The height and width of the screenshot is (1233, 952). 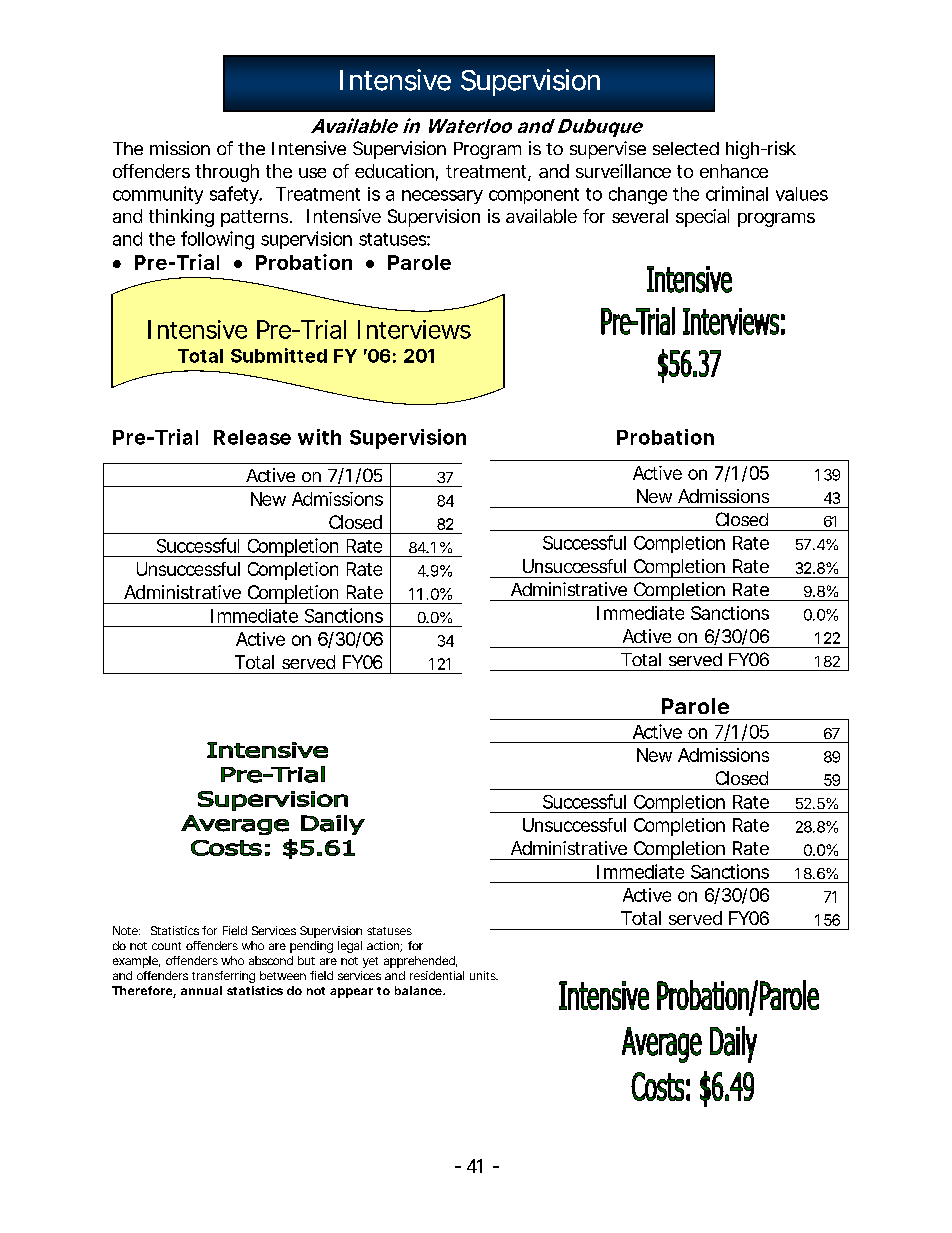 I want to click on with, so click(x=319, y=437).
